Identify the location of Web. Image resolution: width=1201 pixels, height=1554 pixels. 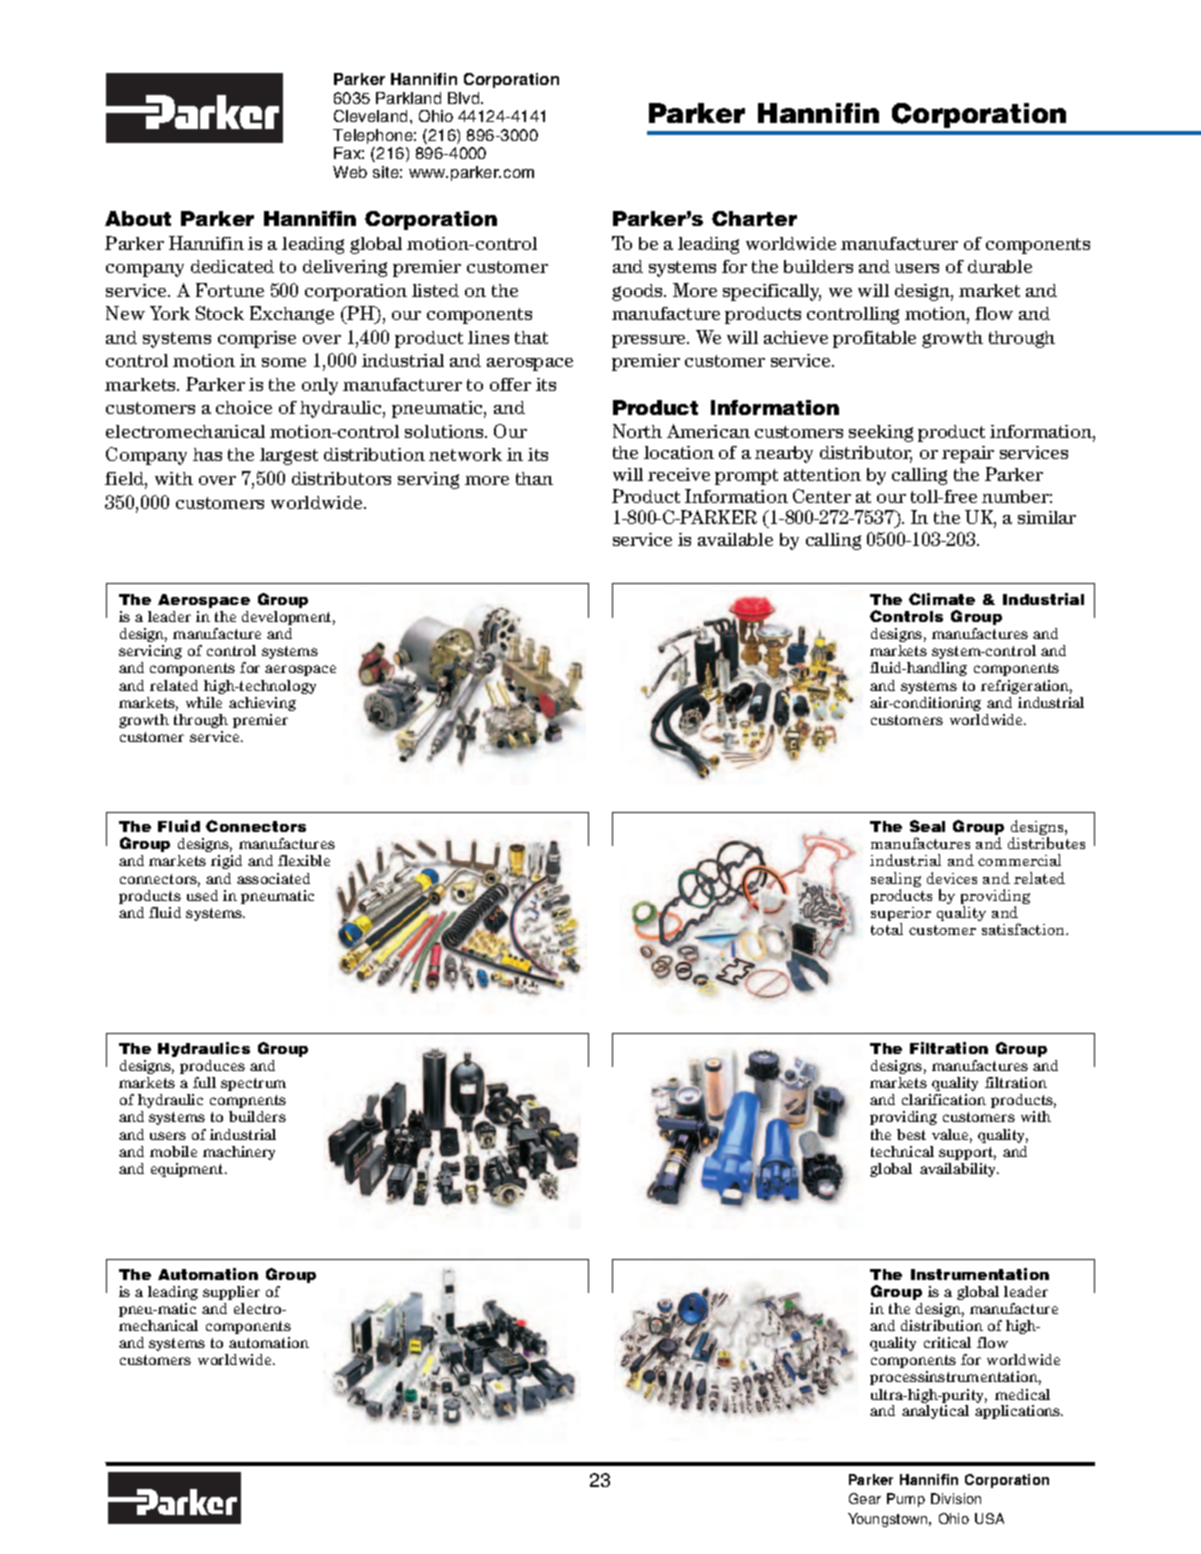
(350, 172).
